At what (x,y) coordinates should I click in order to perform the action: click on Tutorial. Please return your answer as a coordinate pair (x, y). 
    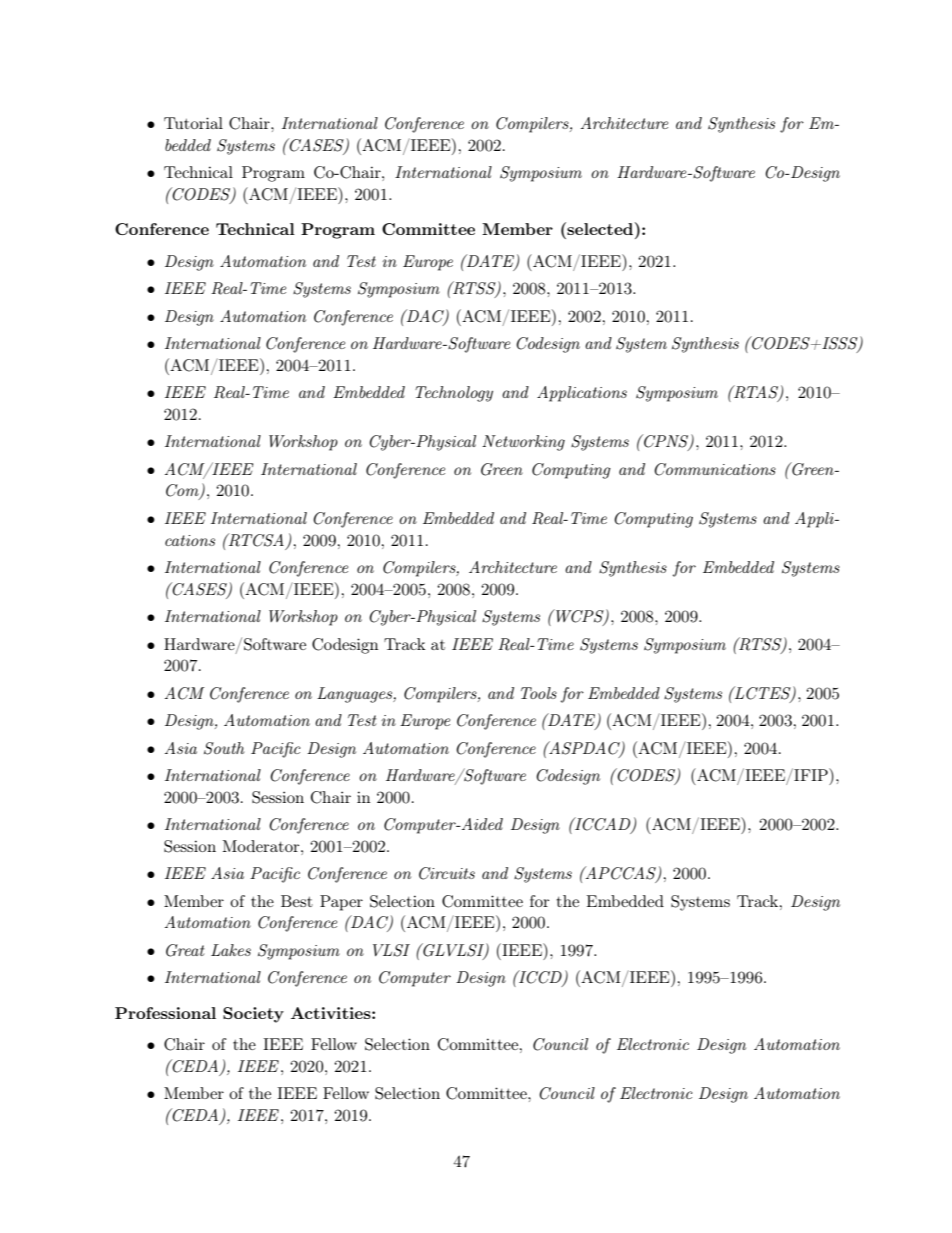
    Looking at the image, I should click on (193, 123).
